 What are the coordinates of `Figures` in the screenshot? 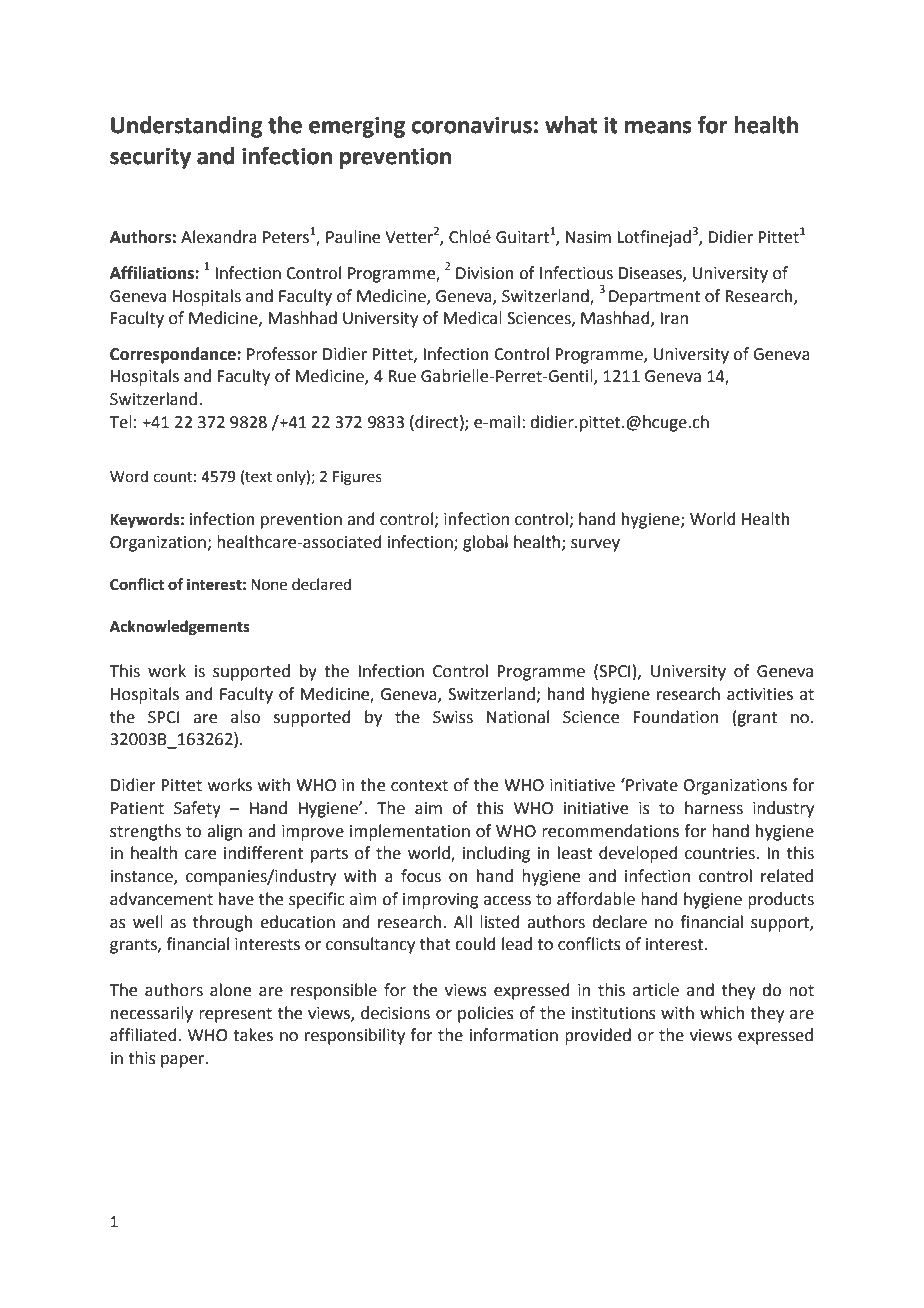 It's located at (357, 478).
